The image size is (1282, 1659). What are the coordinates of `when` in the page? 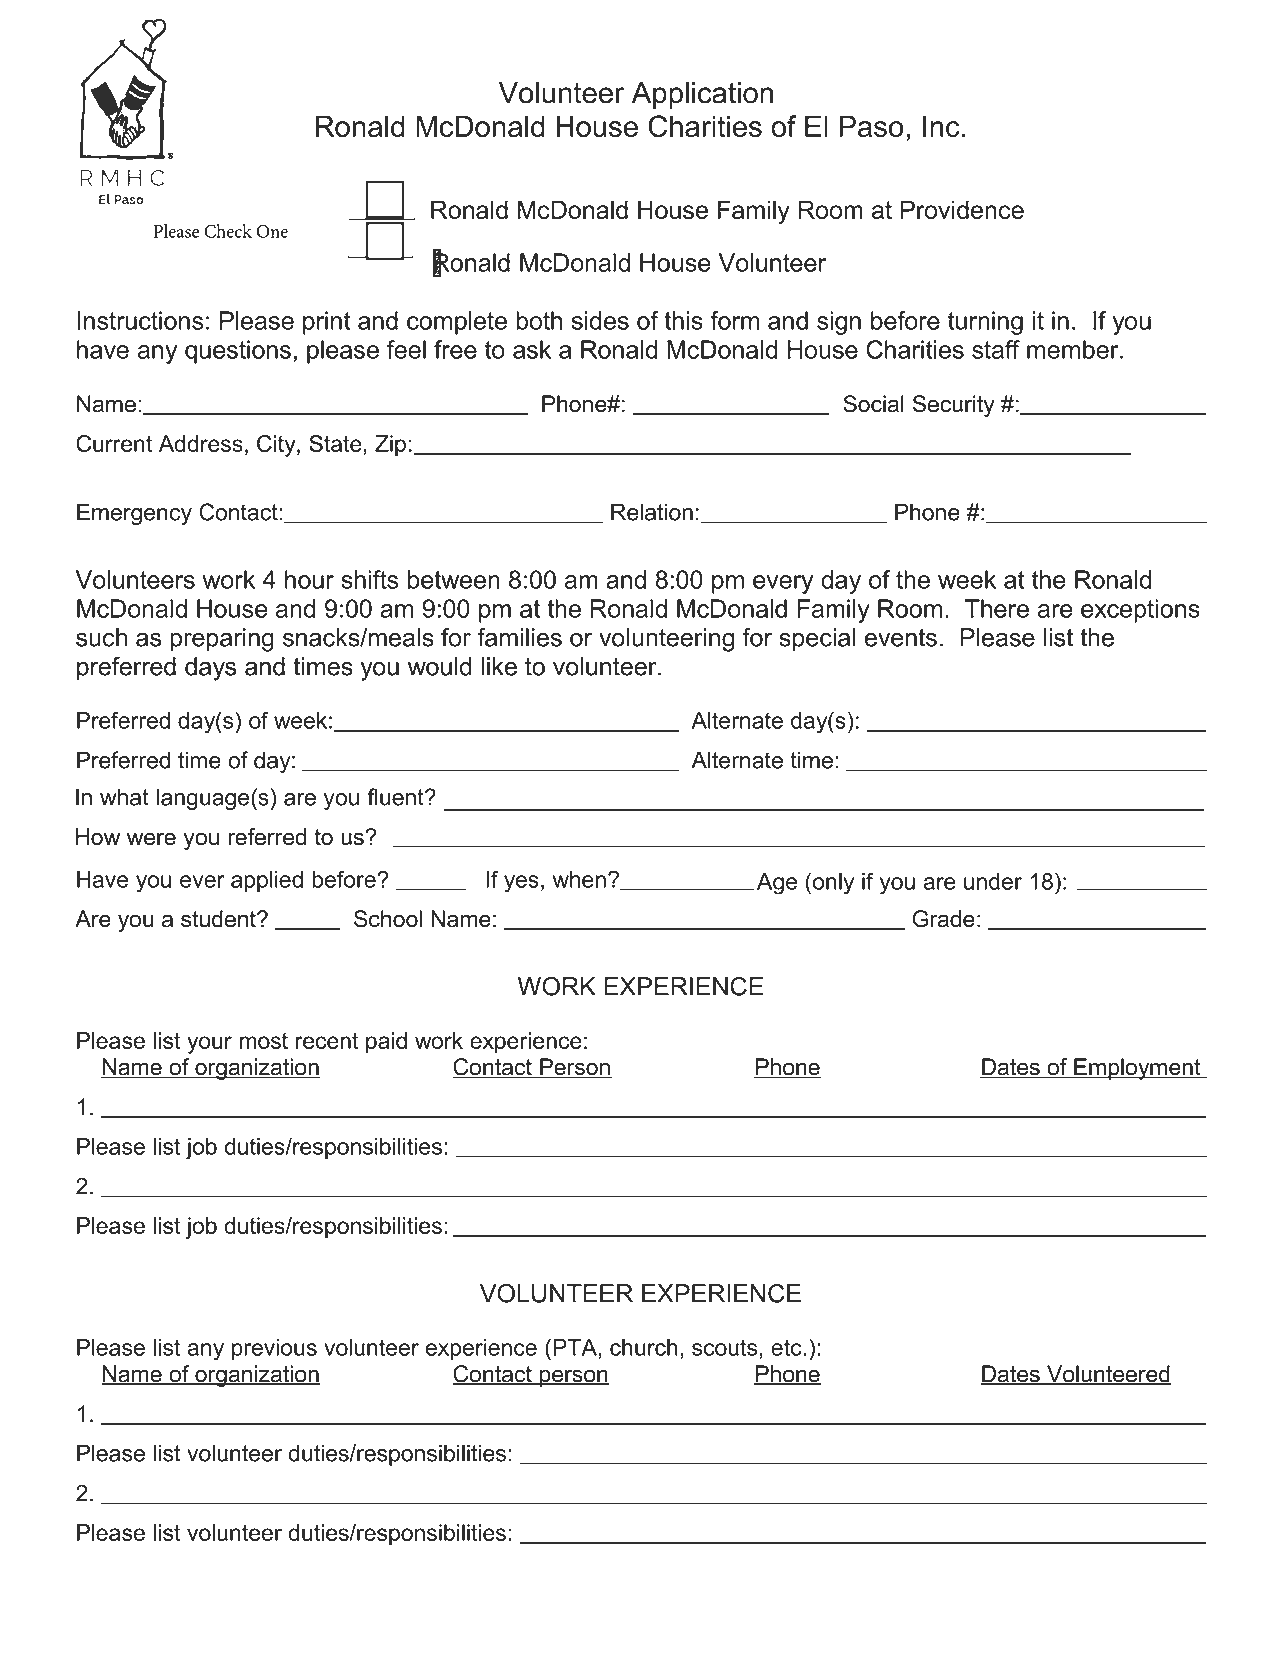 It's located at (579, 879).
